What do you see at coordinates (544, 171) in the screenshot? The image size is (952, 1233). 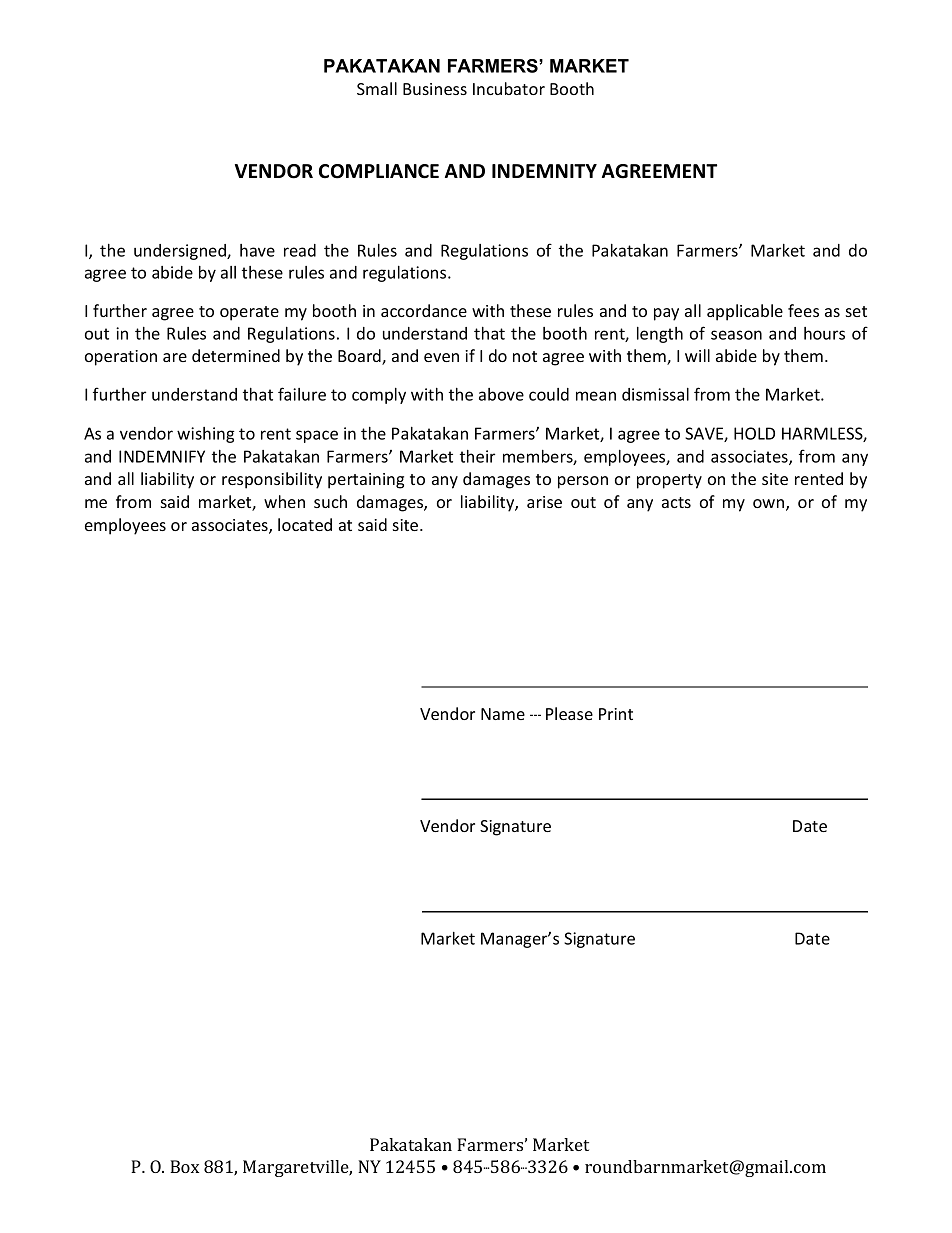 I see `INDEMNITY` at bounding box center [544, 171].
